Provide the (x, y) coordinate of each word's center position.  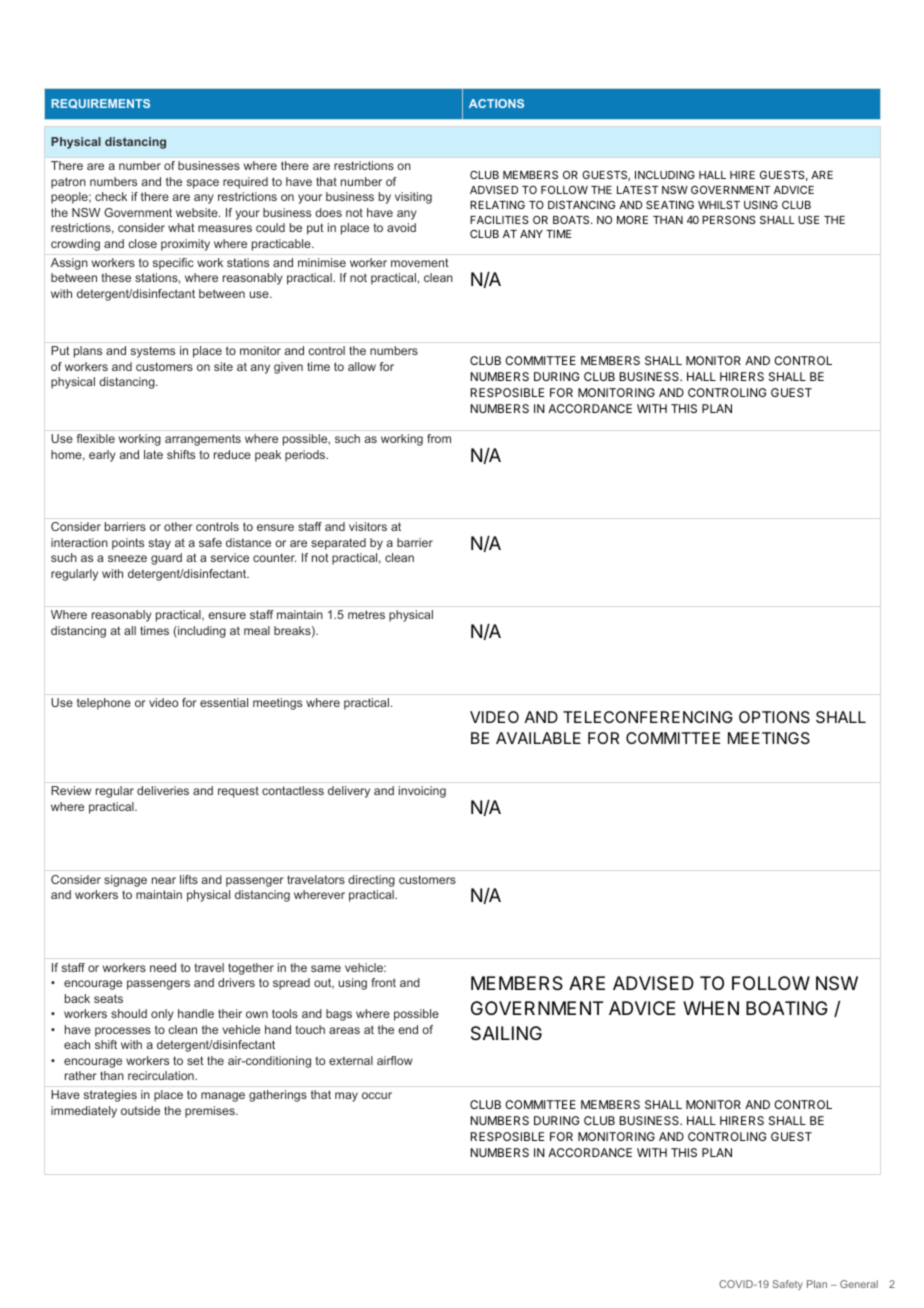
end (408, 1029)
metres (366, 614)
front (383, 982)
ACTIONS (496, 103)
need (163, 967)
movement (420, 262)
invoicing (422, 792)
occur (377, 1095)
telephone (104, 704)
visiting (413, 198)
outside (140, 1110)
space (203, 184)
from (439, 438)
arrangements (203, 440)
